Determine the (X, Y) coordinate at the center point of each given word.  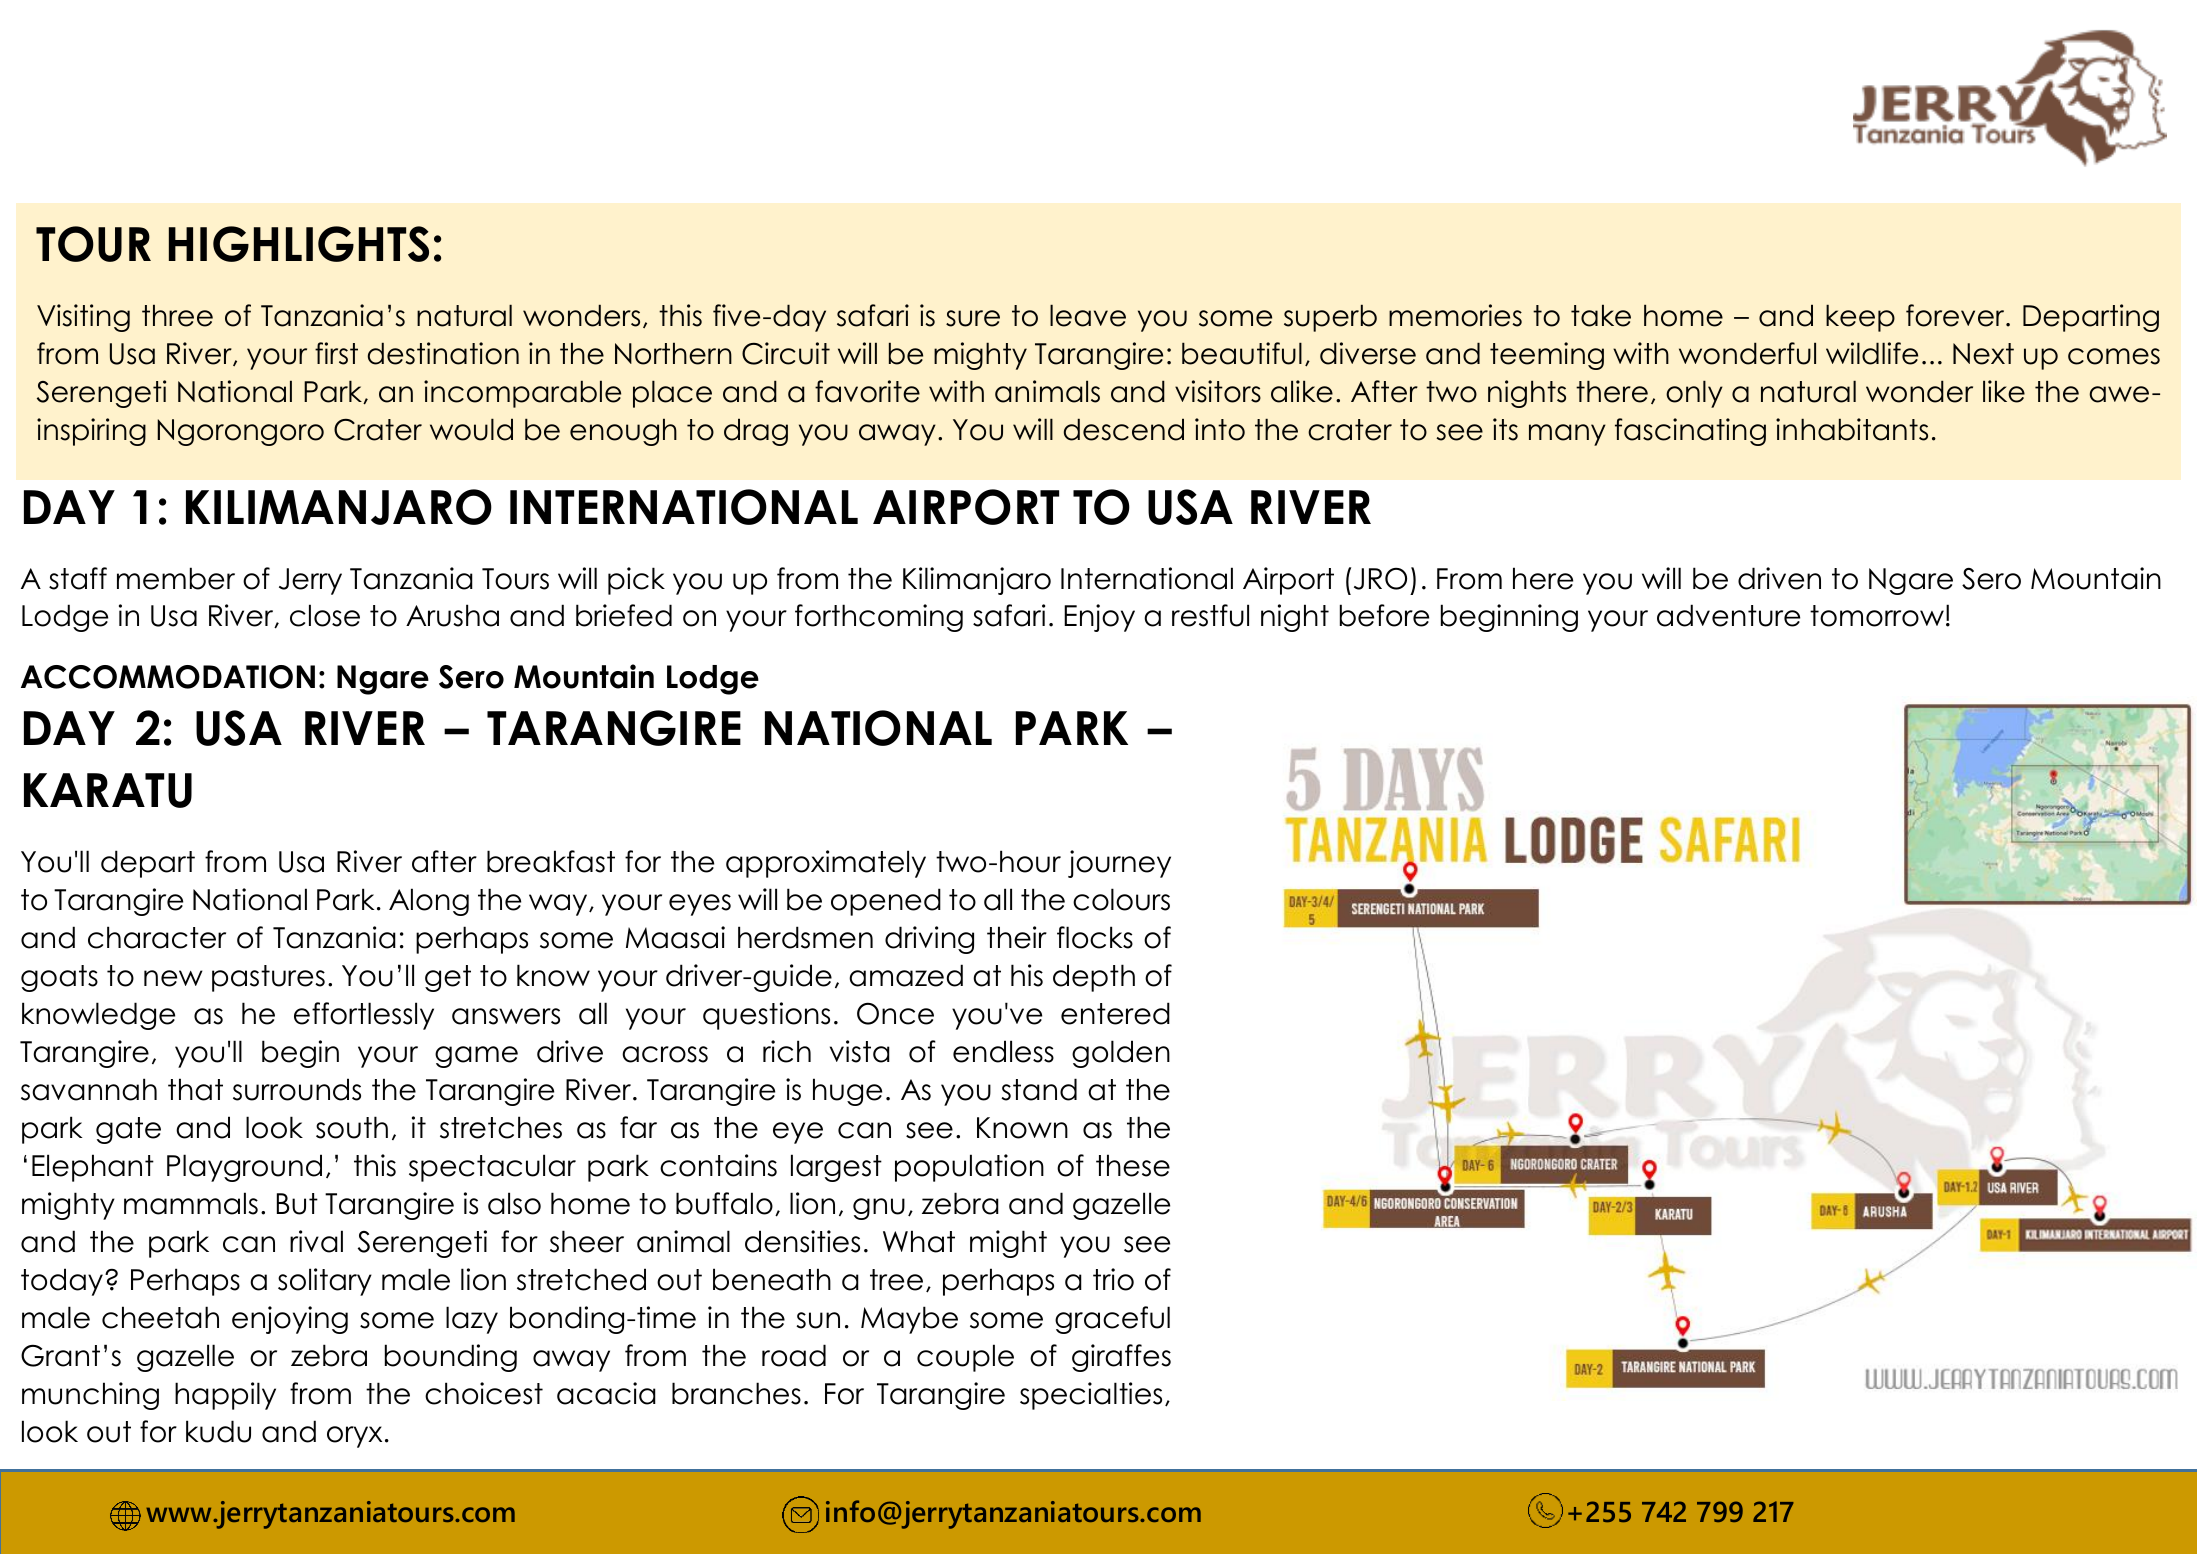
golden (1121, 1054)
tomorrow (1877, 616)
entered (1115, 1013)
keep (1860, 318)
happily (225, 1396)
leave (1088, 315)
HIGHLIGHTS (299, 244)
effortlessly (364, 1016)
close (325, 615)
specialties (1091, 1396)
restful (1210, 615)
